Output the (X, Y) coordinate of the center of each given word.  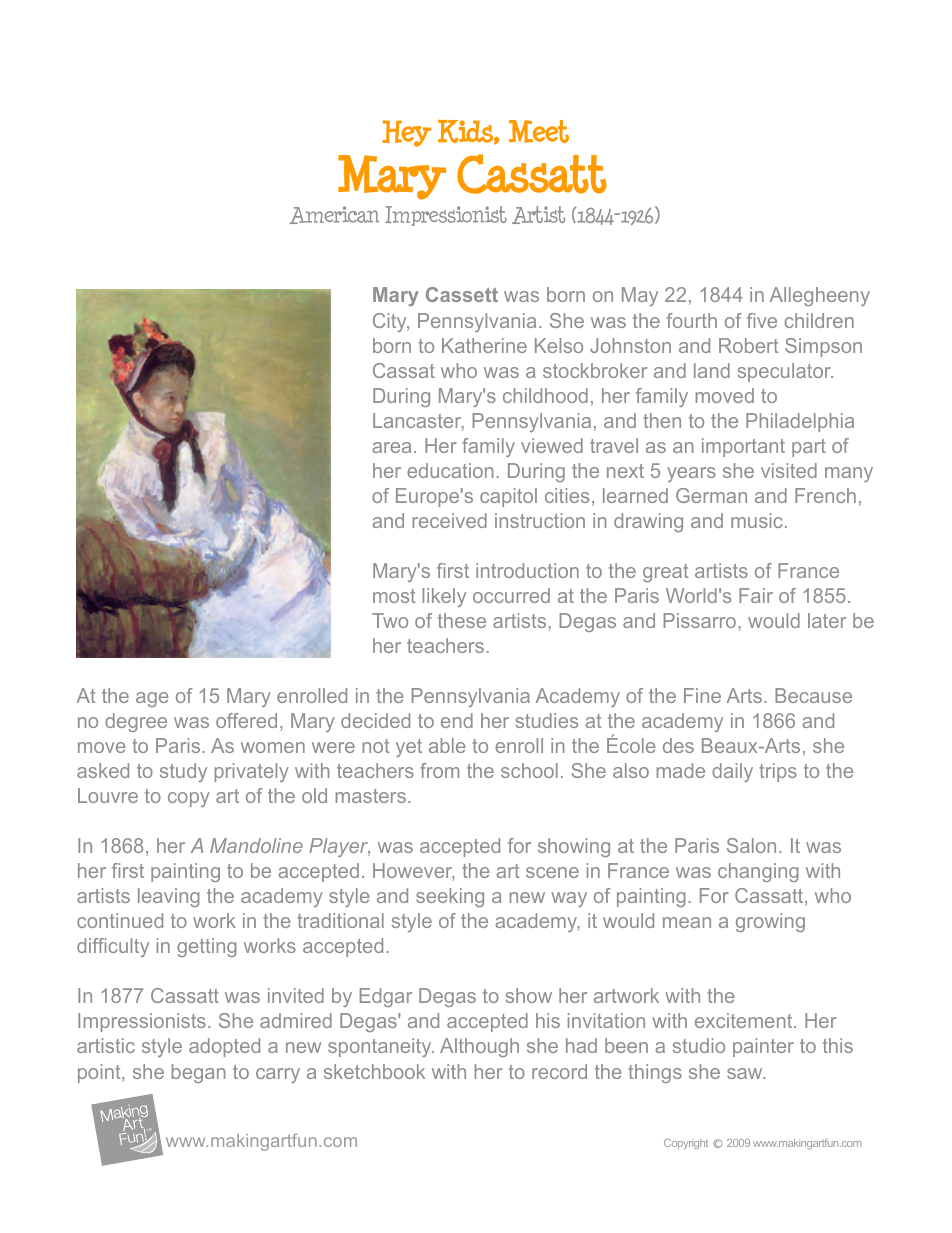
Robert (748, 345)
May (640, 296)
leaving (169, 897)
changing (758, 872)
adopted (224, 1047)
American (334, 215)
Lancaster (418, 422)
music (757, 520)
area (391, 447)
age (152, 699)
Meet (539, 131)
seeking (450, 897)
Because (813, 695)
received (449, 520)
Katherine (484, 345)
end (457, 720)
